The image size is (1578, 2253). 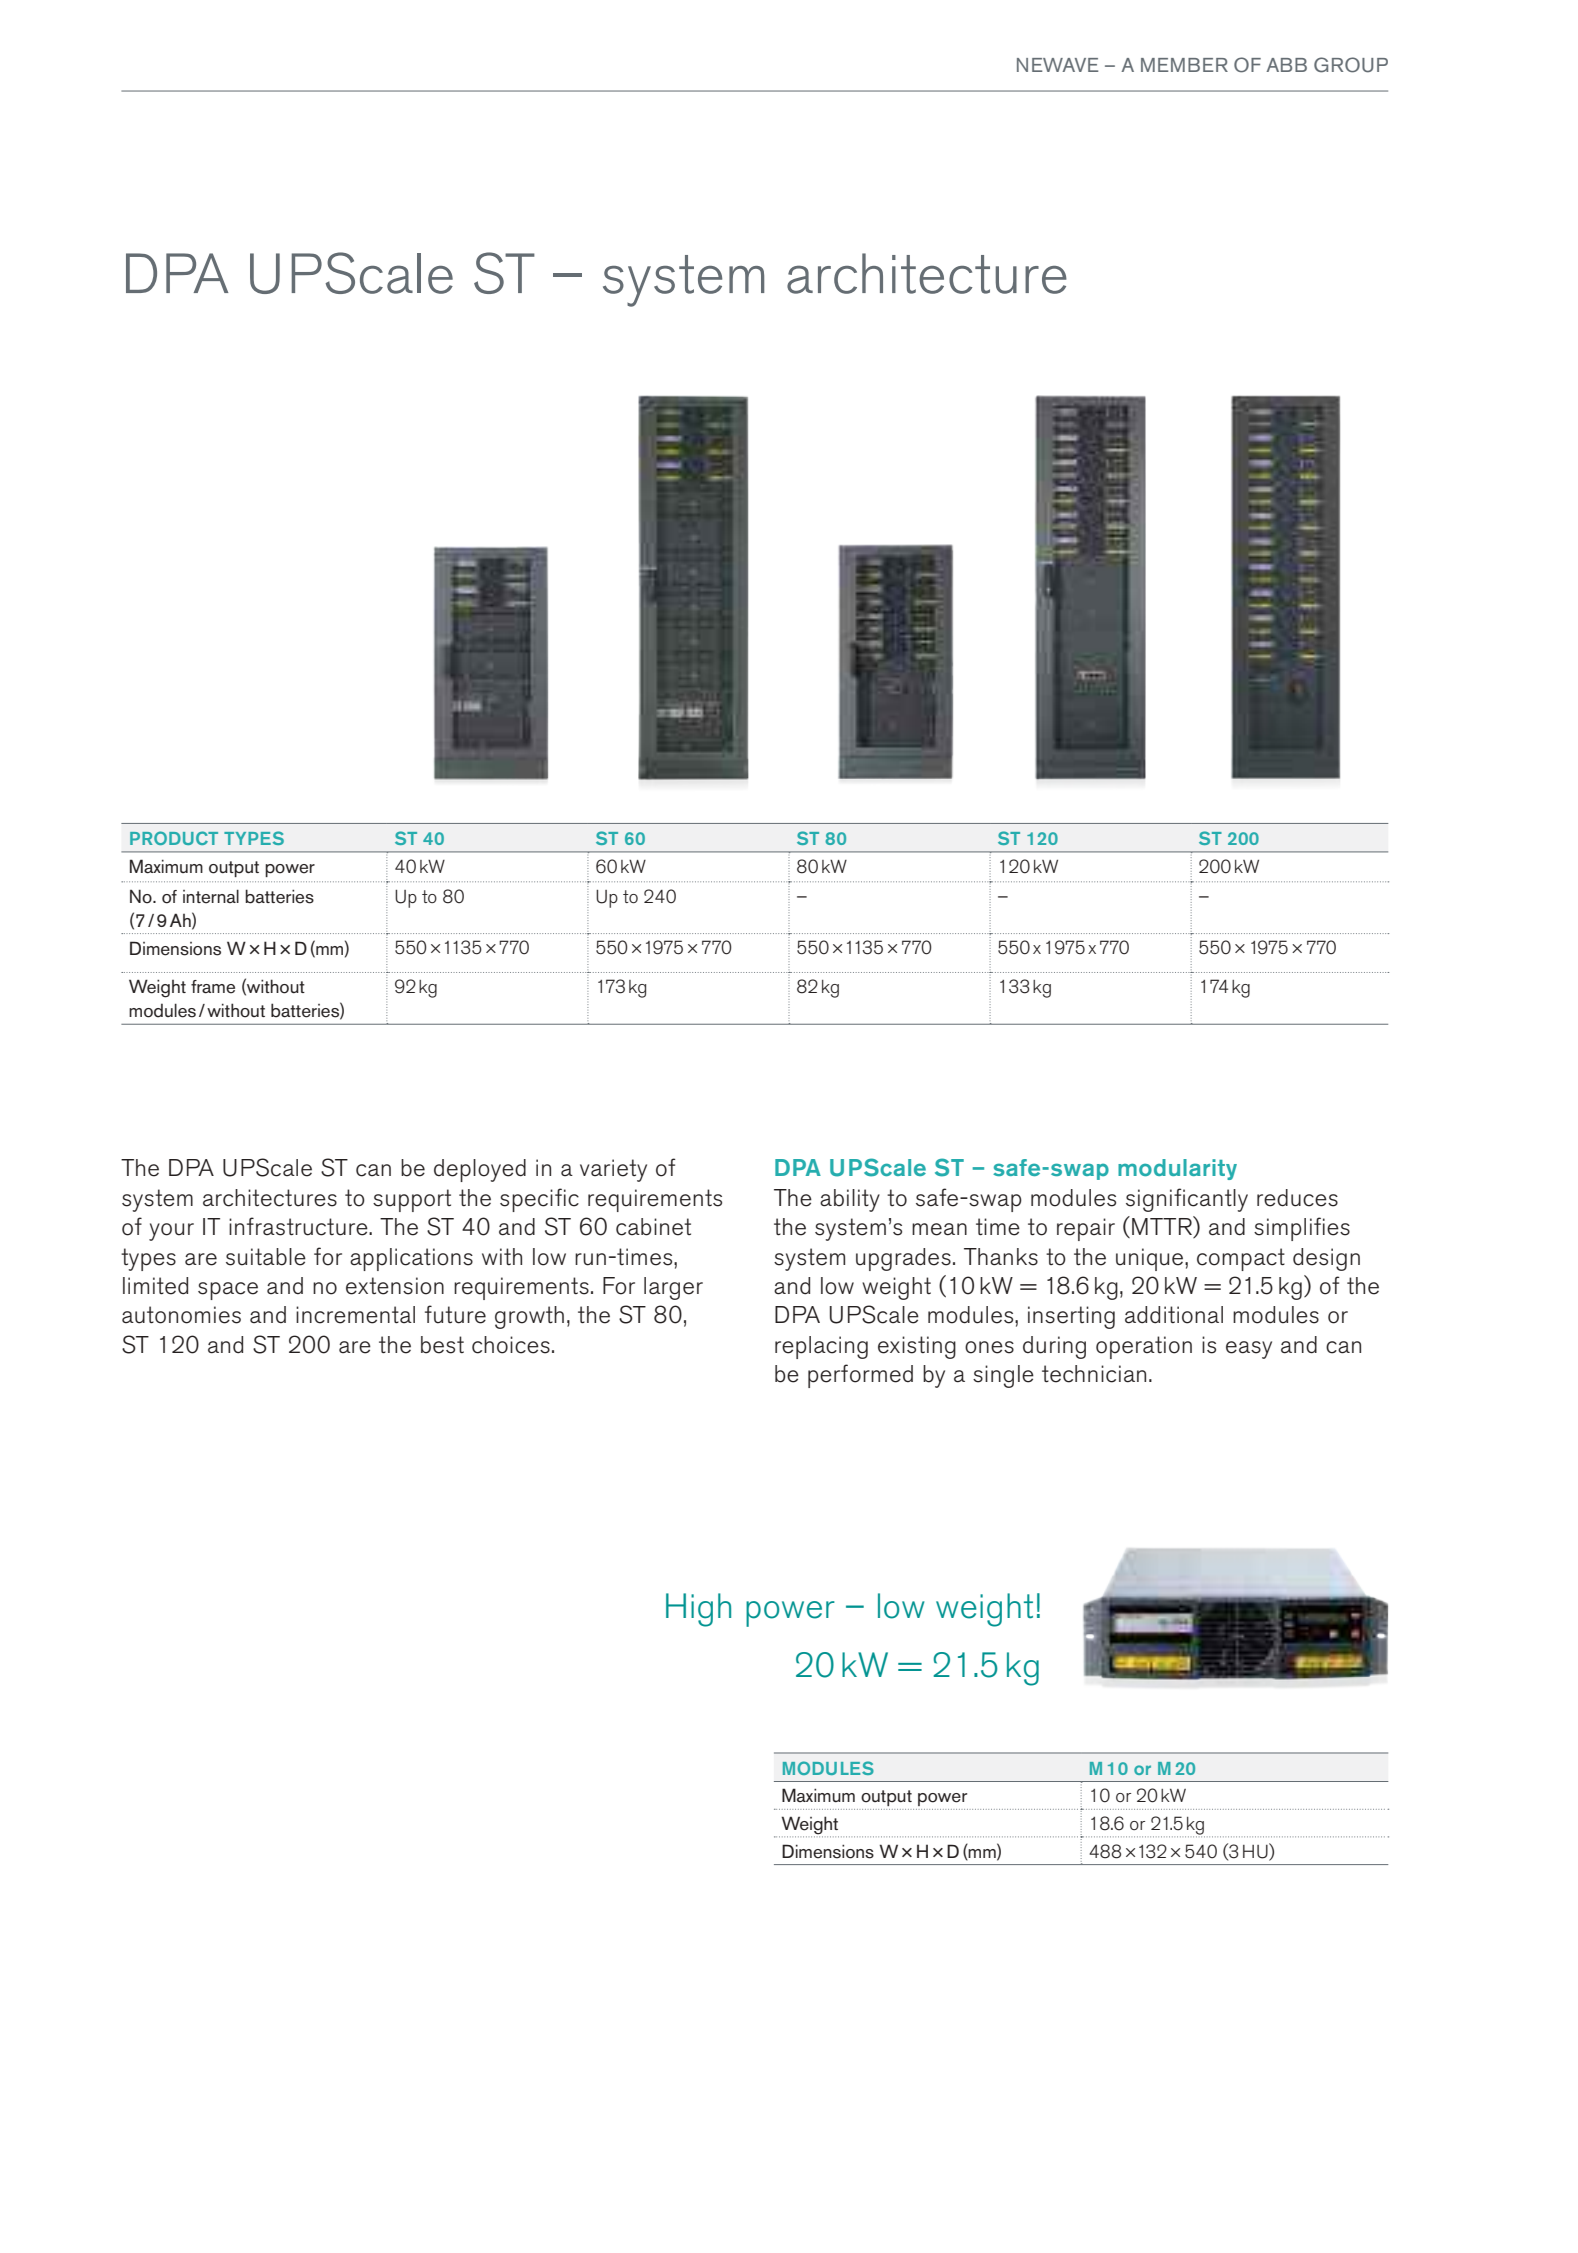 I want to click on reduces, so click(x=1297, y=1198).
